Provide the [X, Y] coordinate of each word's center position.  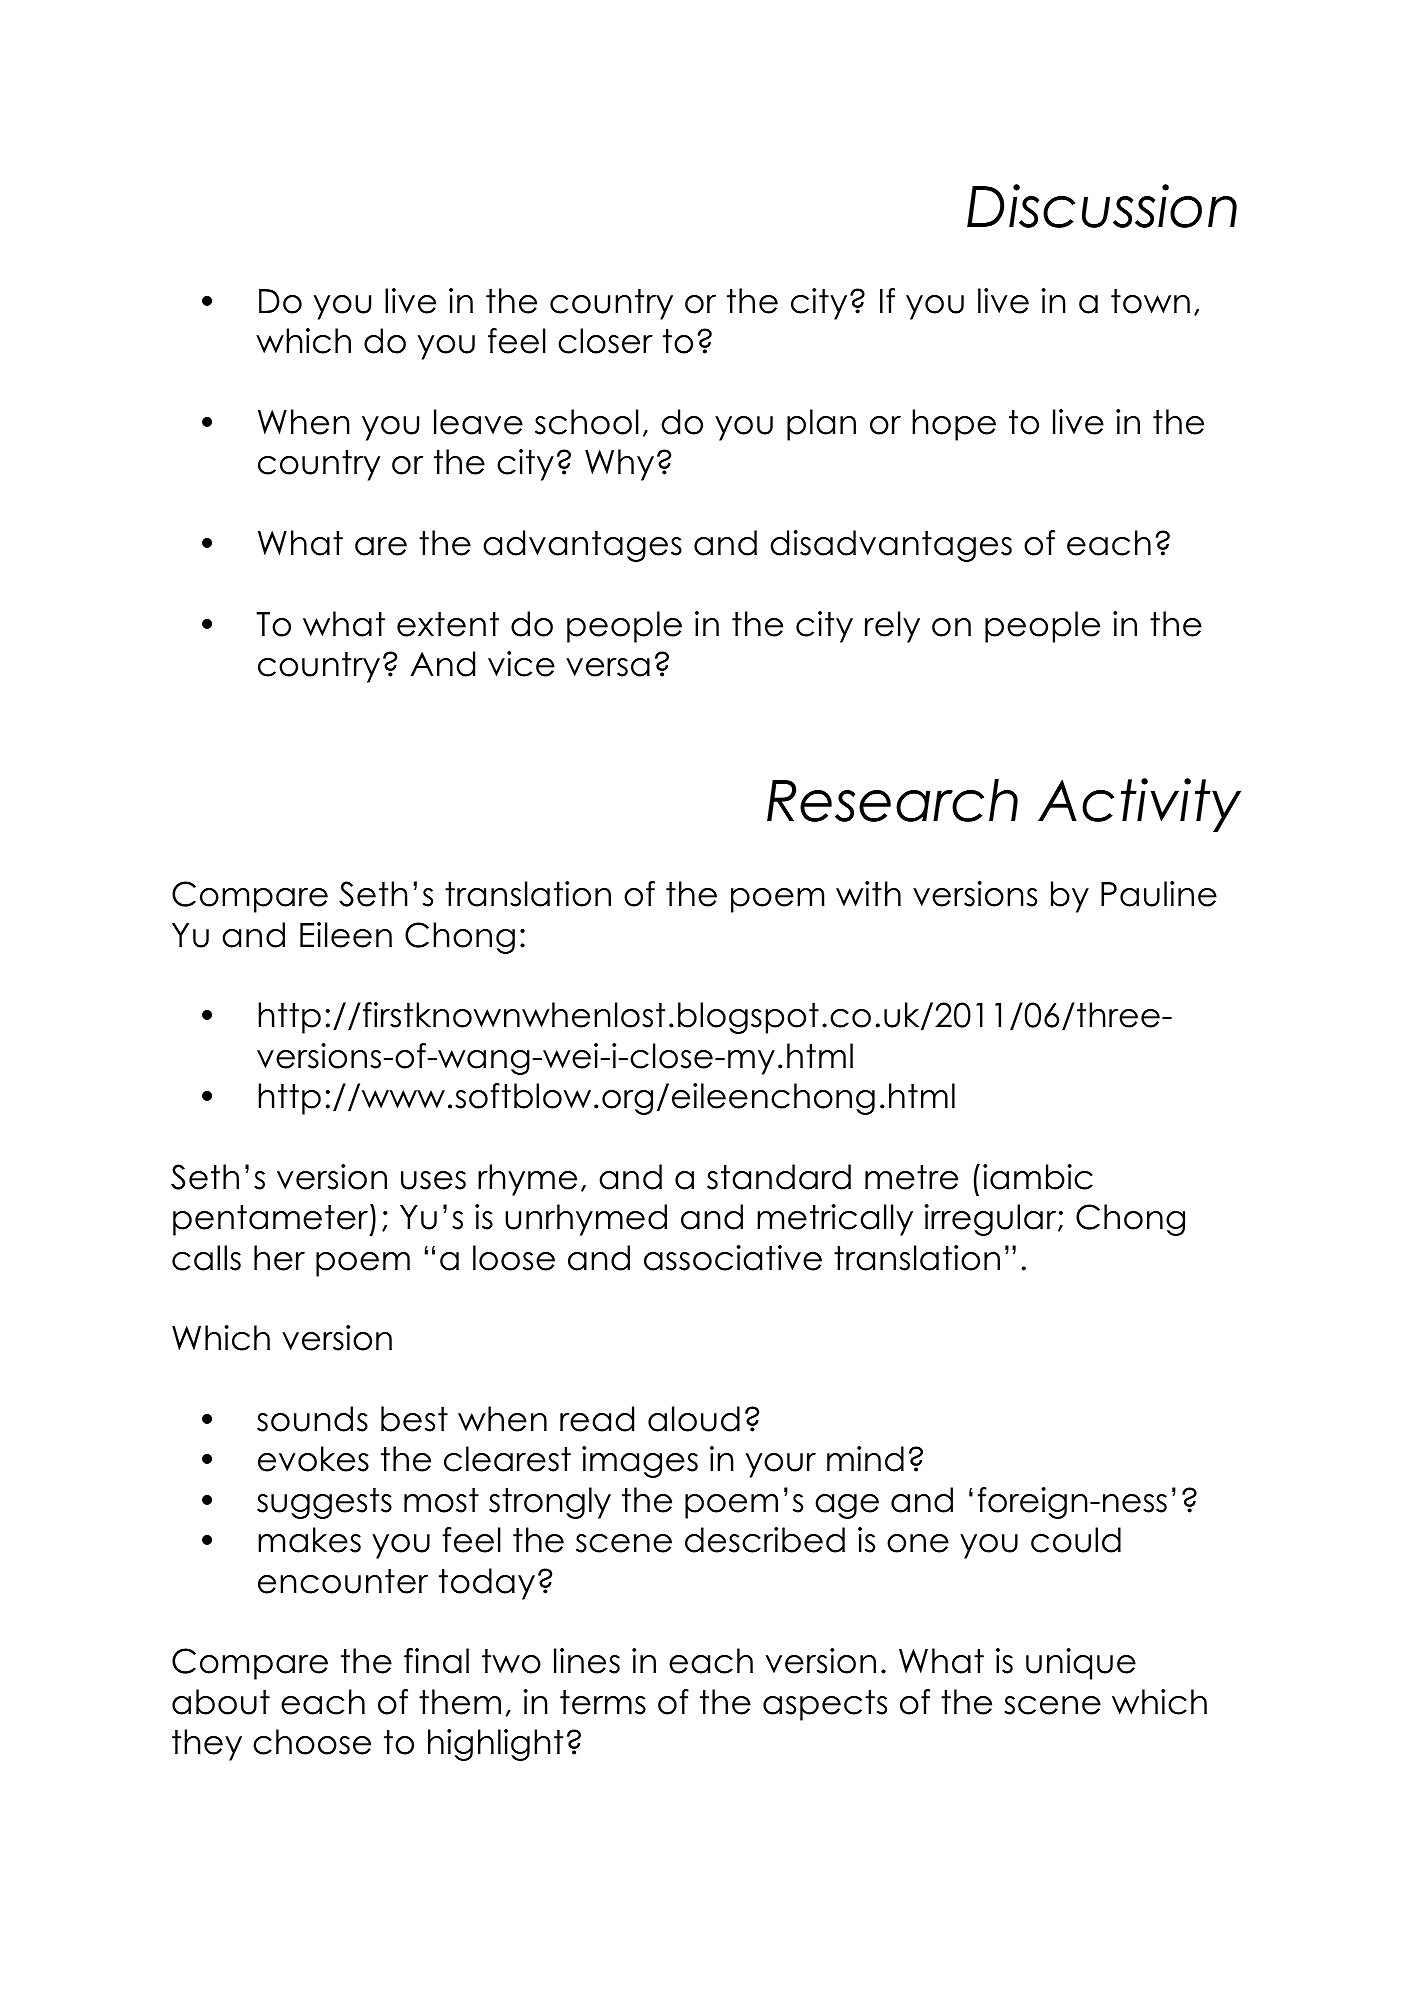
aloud [694, 1419]
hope [954, 425]
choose [312, 1742]
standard [779, 1177]
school [587, 422]
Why [619, 465]
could [1076, 1540]
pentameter [272, 1220]
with [868, 893]
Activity [1139, 805]
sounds [312, 1419]
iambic [1038, 1177]
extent [448, 624]
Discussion [1102, 206]
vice [521, 664]
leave [478, 422]
